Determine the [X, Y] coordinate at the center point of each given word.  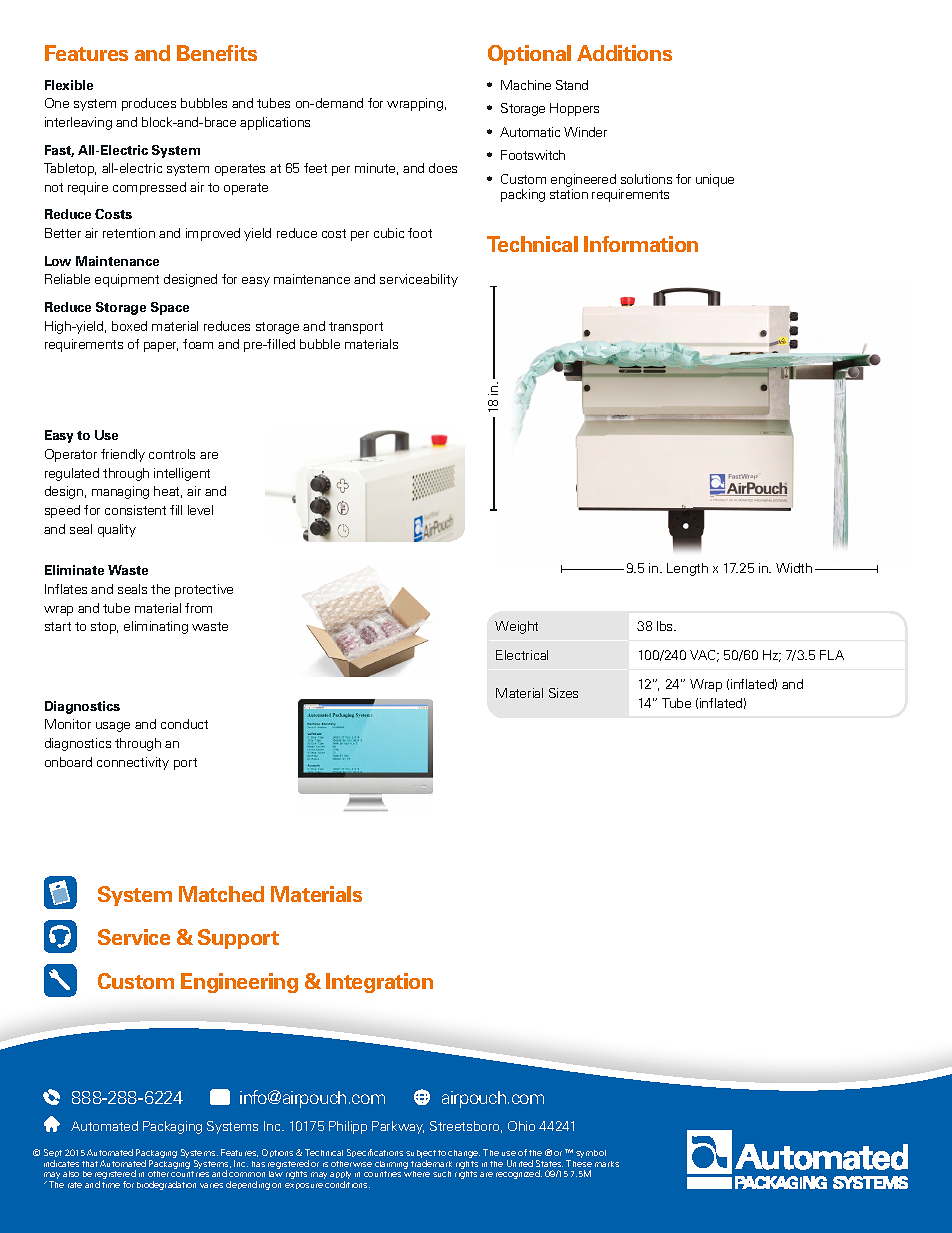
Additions [624, 53]
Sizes [563, 693]
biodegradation [166, 1185]
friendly [123, 455]
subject [421, 1154]
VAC [704, 656]
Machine [526, 85]
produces [149, 104]
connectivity [133, 763]
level [200, 510]
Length [687, 569]
